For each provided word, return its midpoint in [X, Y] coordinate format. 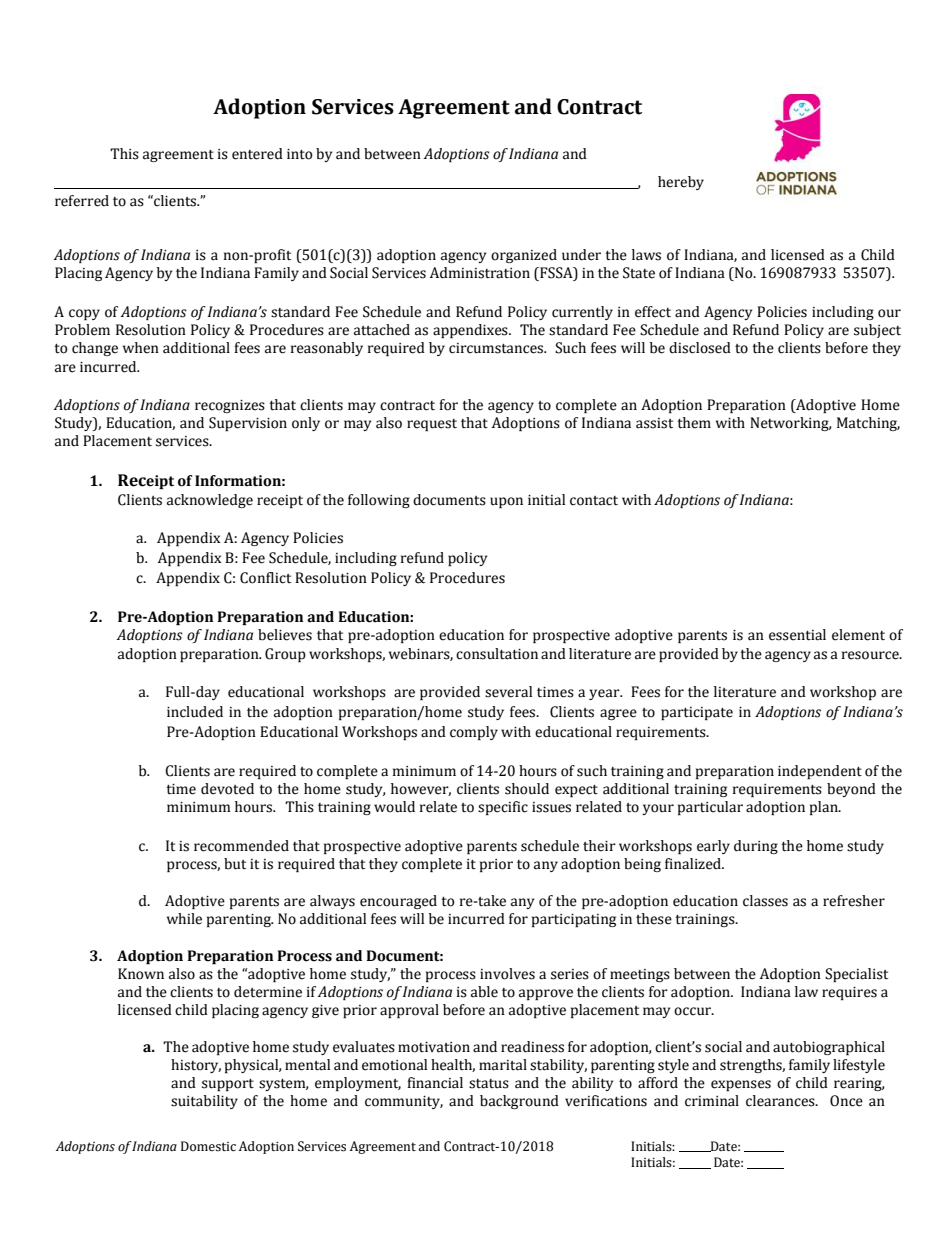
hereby [681, 183]
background [519, 1102]
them [694, 423]
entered [257, 154]
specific [503, 808]
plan [825, 808]
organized [524, 256]
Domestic [208, 1146]
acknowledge [210, 501]
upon [506, 502]
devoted [227, 789]
